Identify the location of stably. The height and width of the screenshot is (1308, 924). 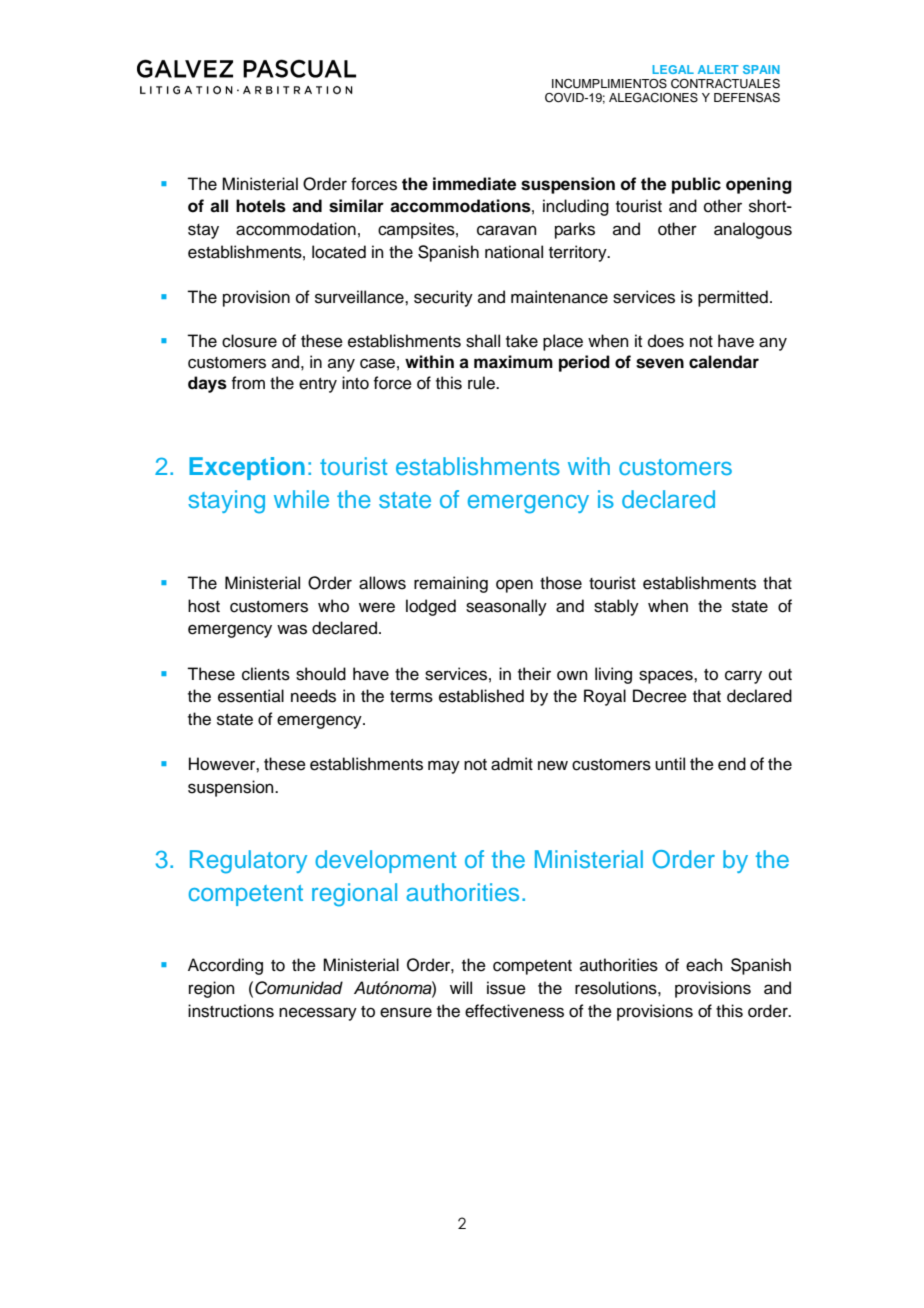
(616, 607).
